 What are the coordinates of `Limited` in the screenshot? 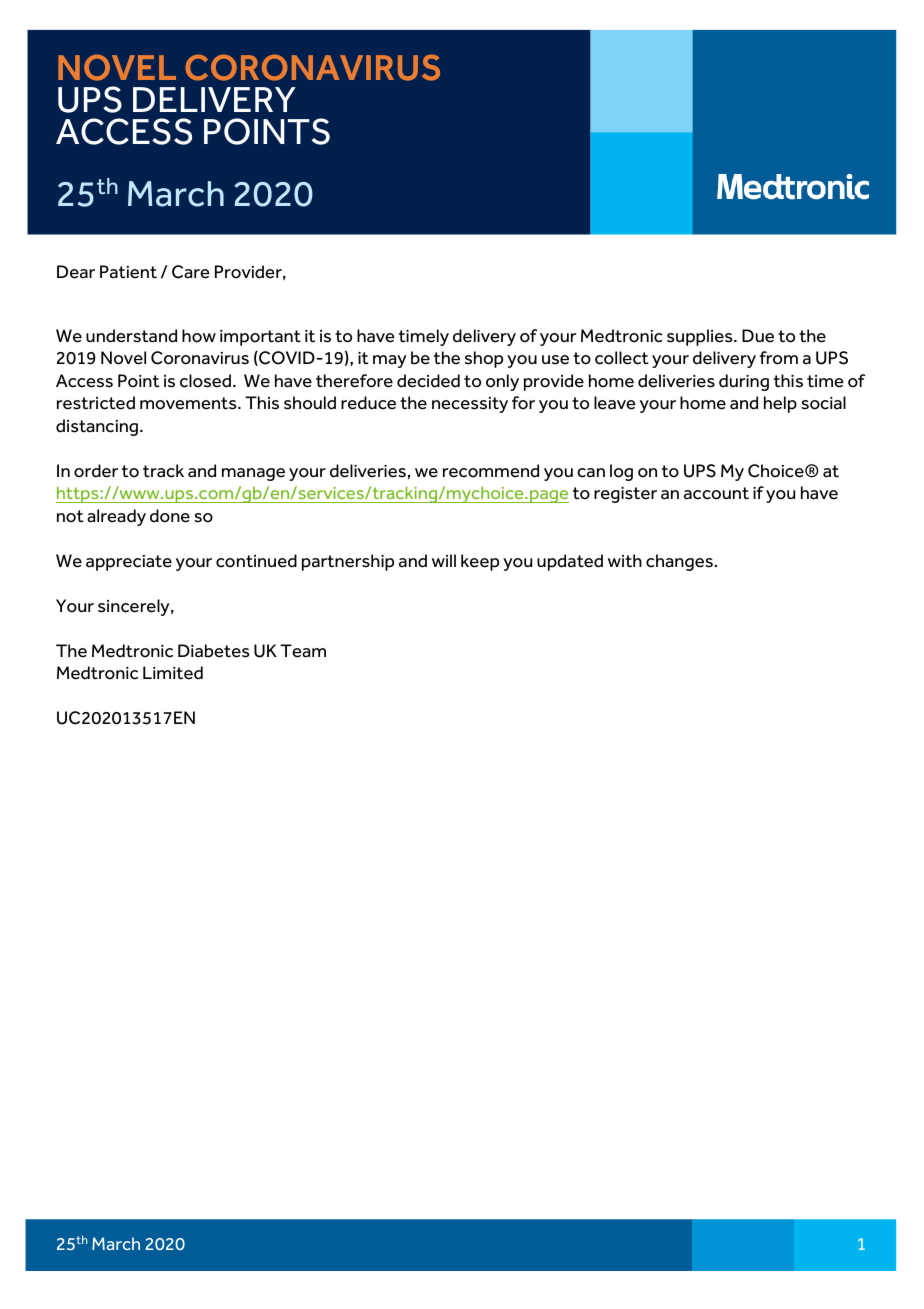 It's located at (173, 673).
